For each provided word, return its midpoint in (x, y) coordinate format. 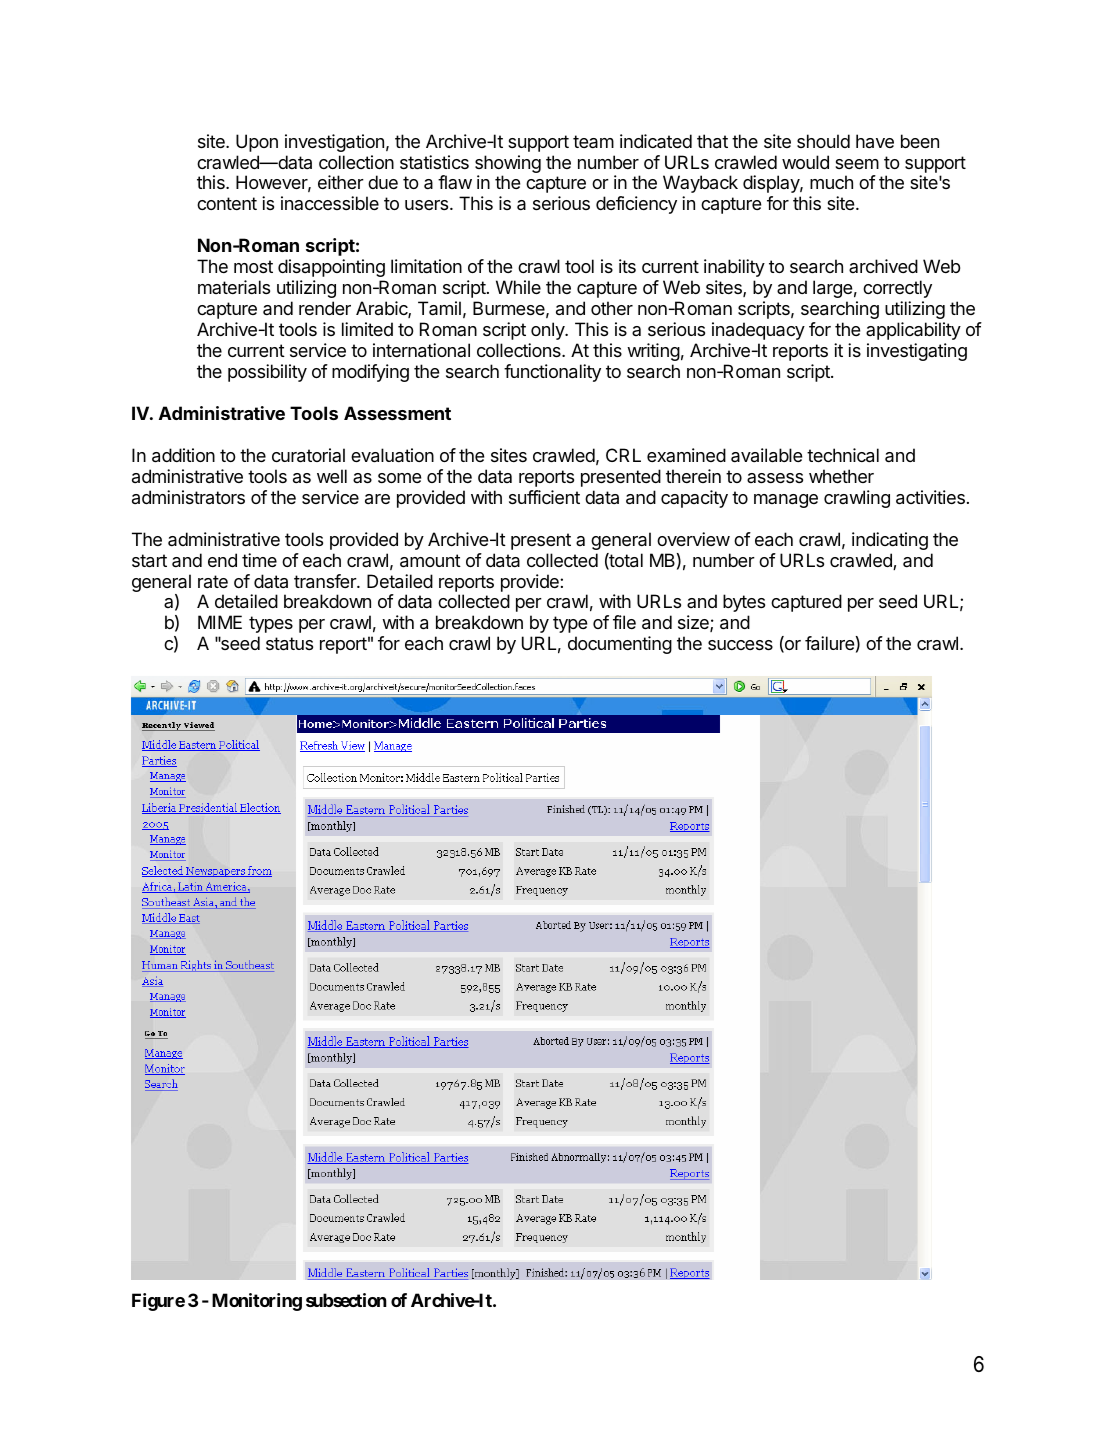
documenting (620, 645)
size (694, 623)
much (831, 182)
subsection (346, 1300)
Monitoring (257, 1302)
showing (508, 164)
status (289, 644)
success (740, 645)
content (227, 203)
